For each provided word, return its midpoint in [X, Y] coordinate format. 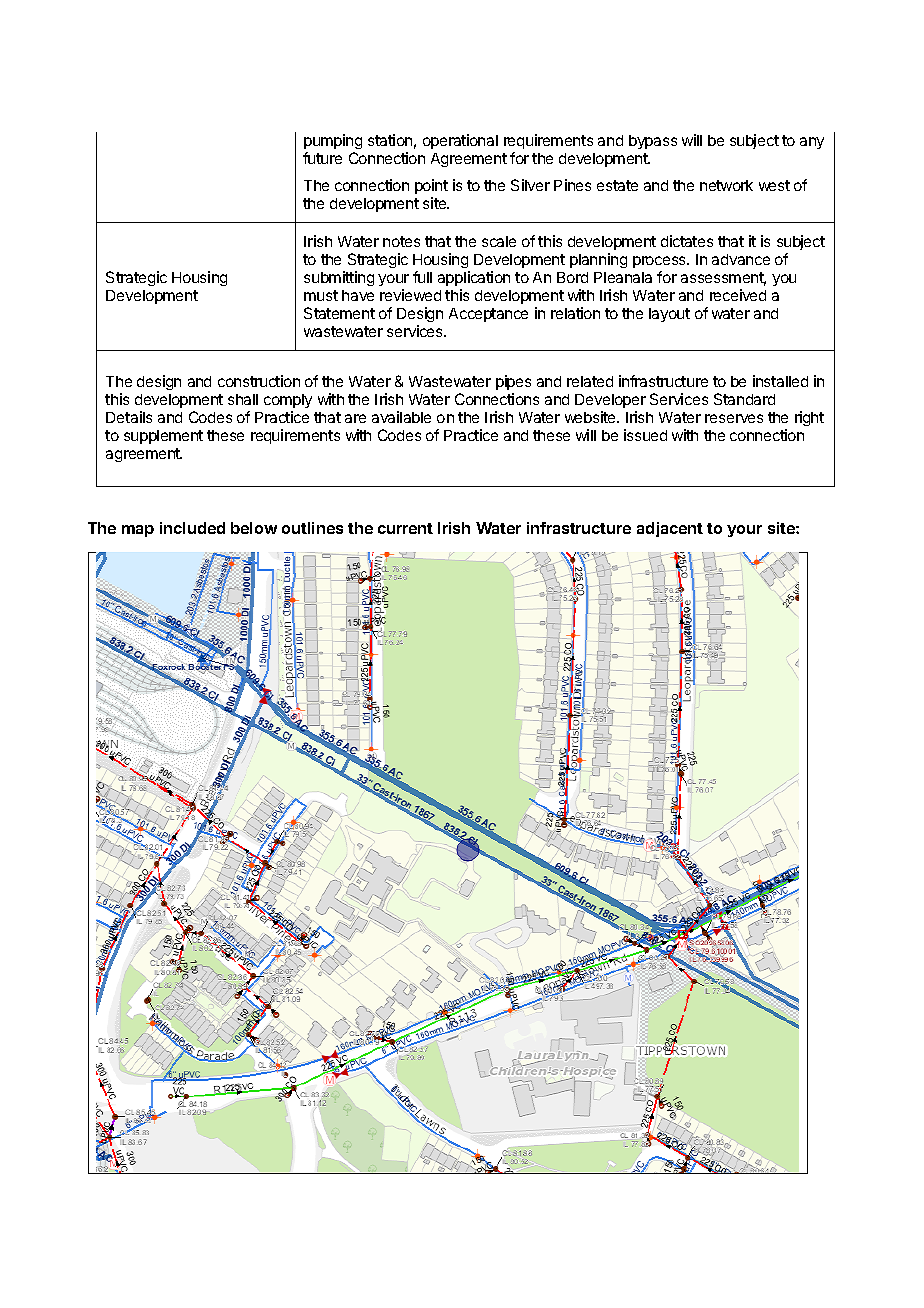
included [192, 528]
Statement [339, 313]
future [322, 158]
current [405, 528]
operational [460, 141]
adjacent [670, 529]
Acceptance [488, 315]
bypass [653, 142]
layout [669, 315]
